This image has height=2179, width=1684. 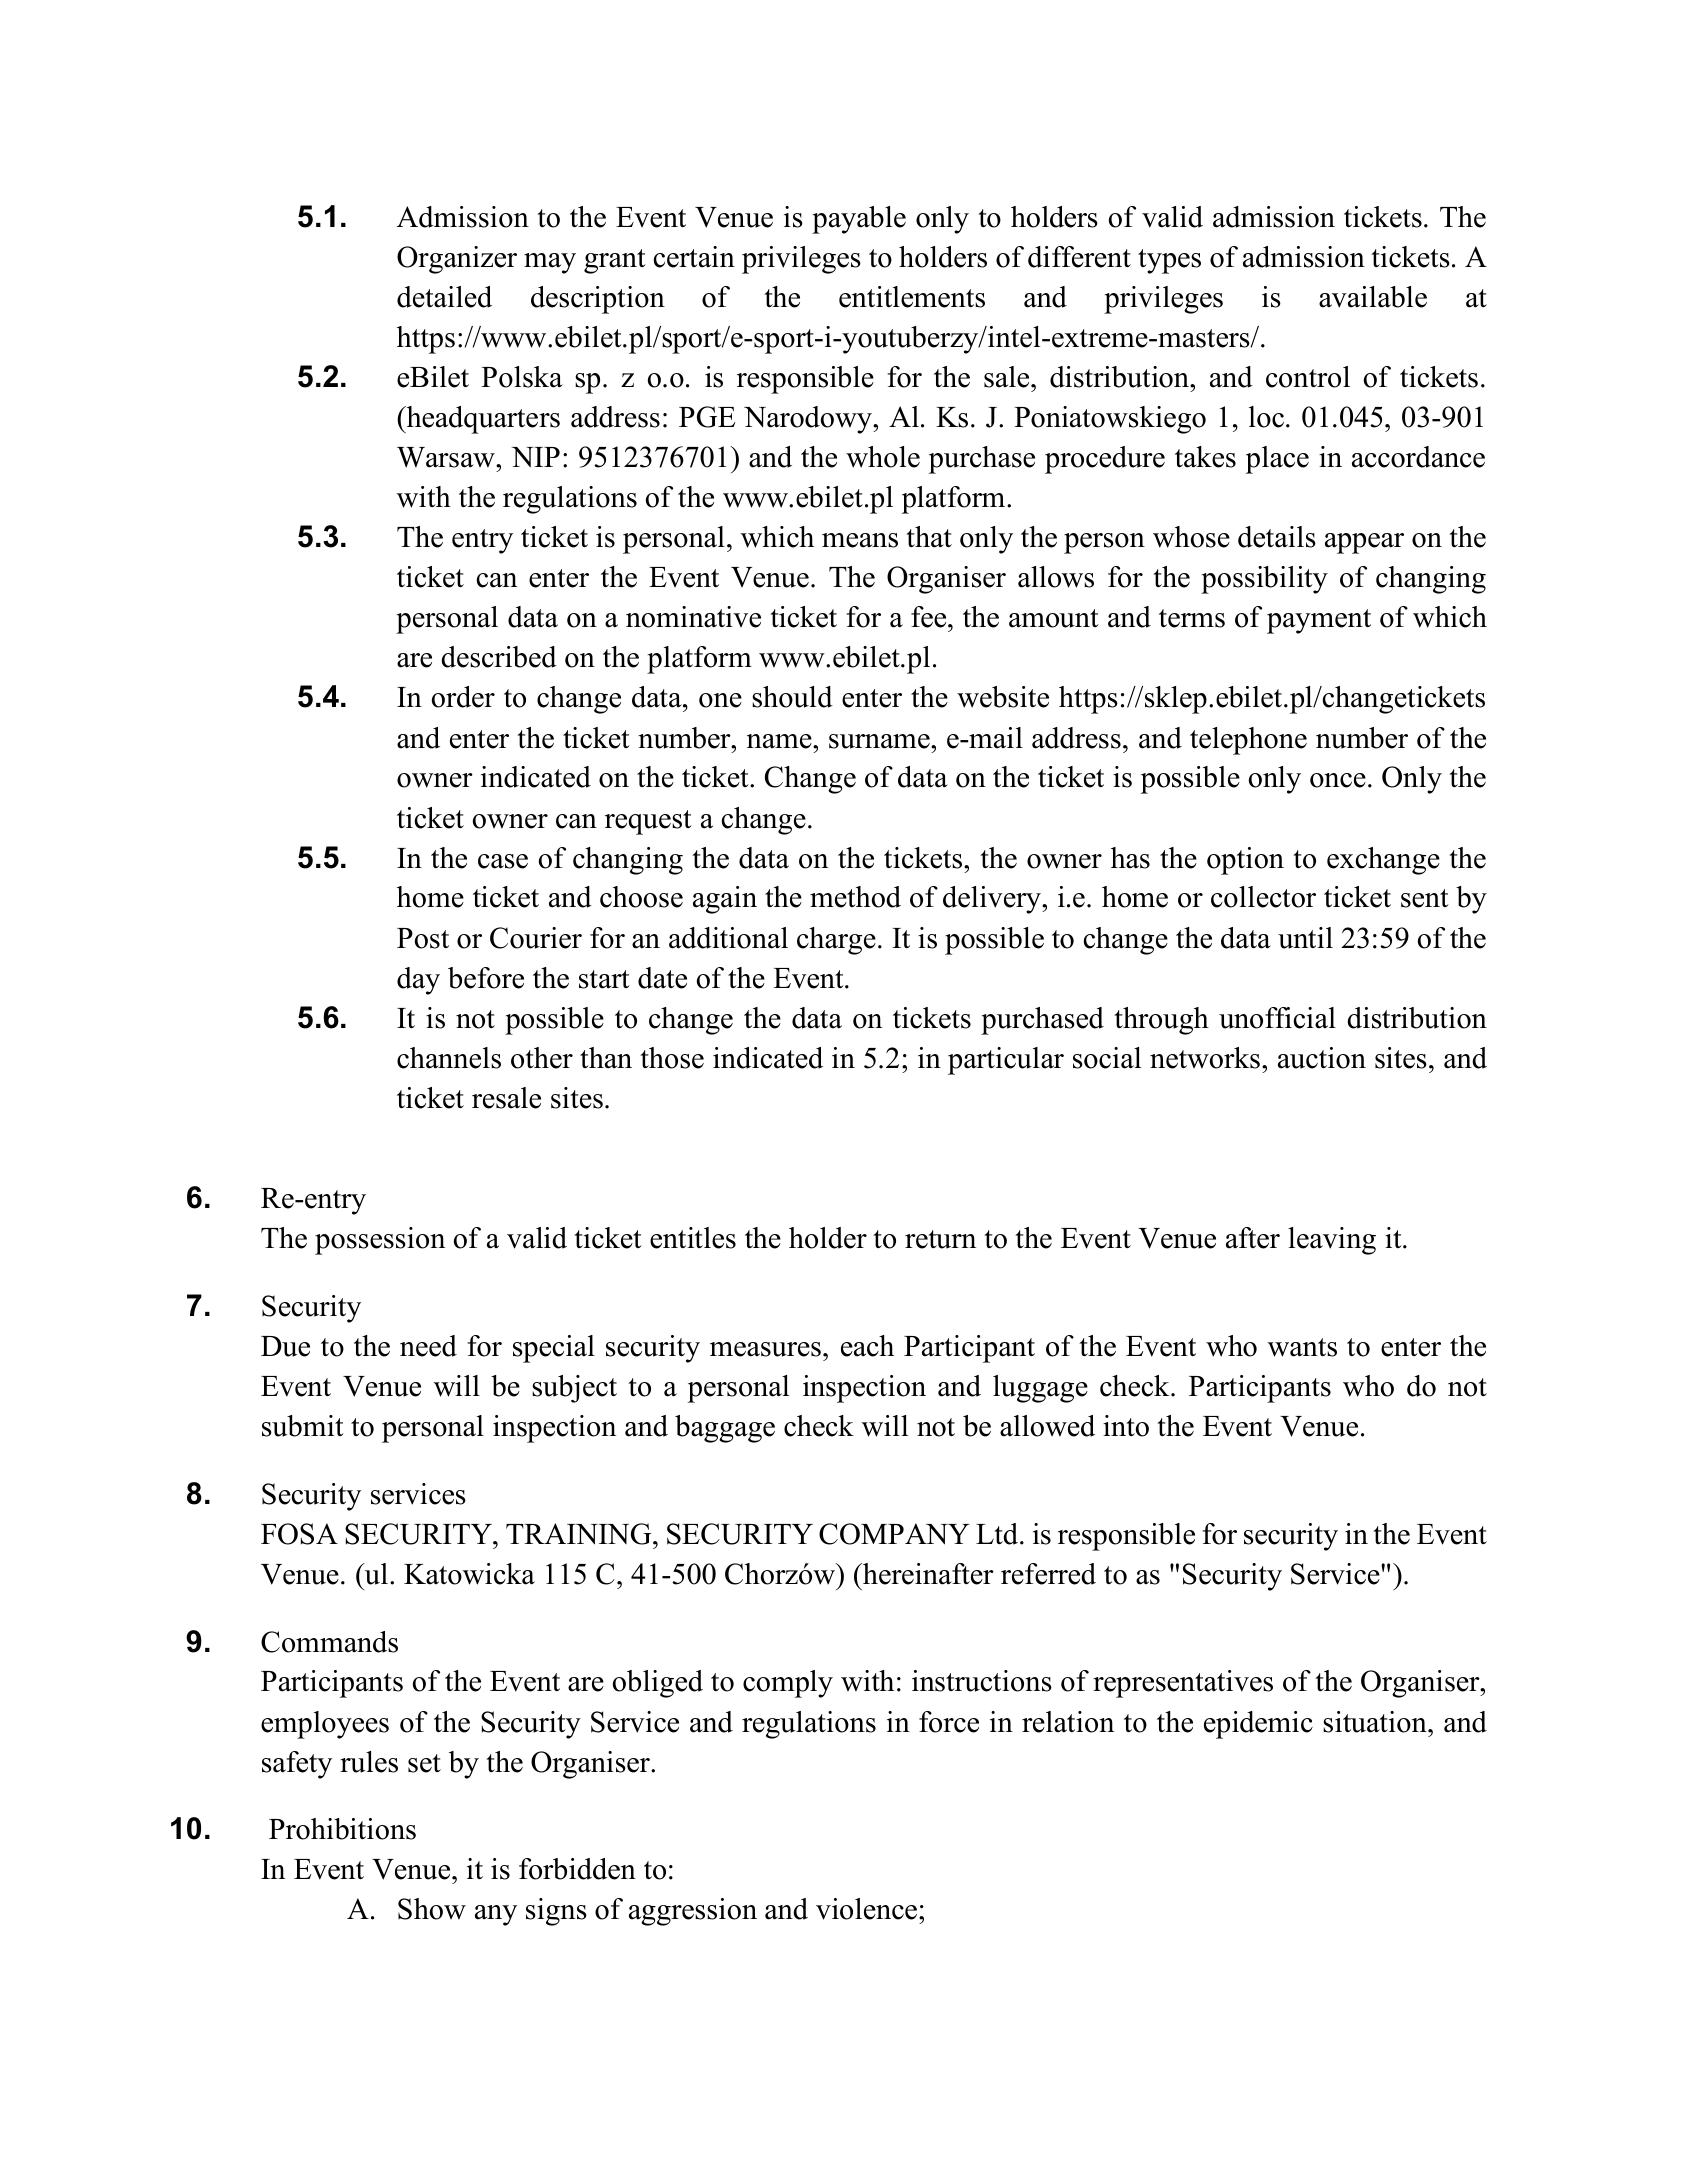 What do you see at coordinates (1332, 1241) in the image?
I see `leaving` at bounding box center [1332, 1241].
